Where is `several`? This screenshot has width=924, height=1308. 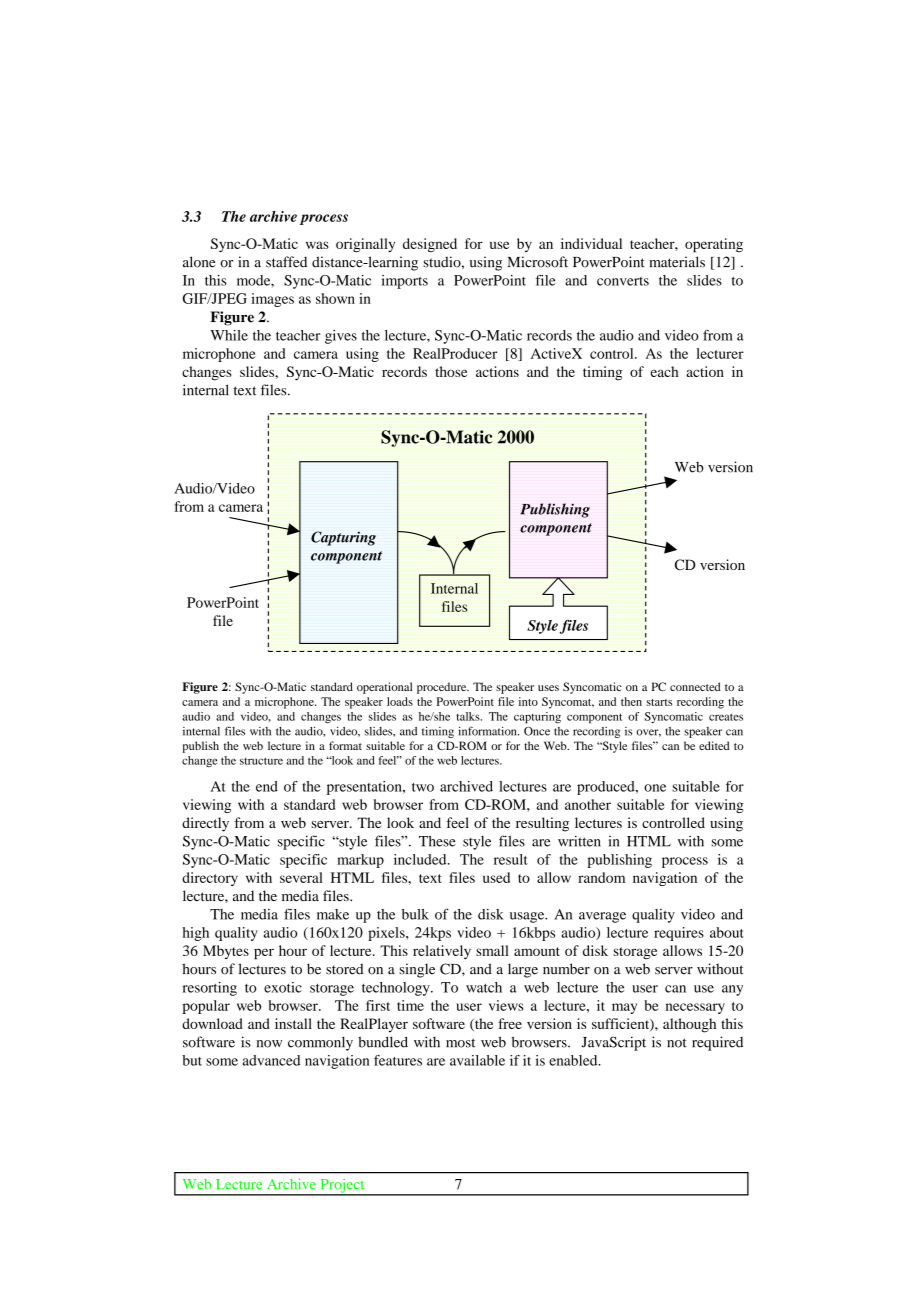
several is located at coordinates (301, 877).
